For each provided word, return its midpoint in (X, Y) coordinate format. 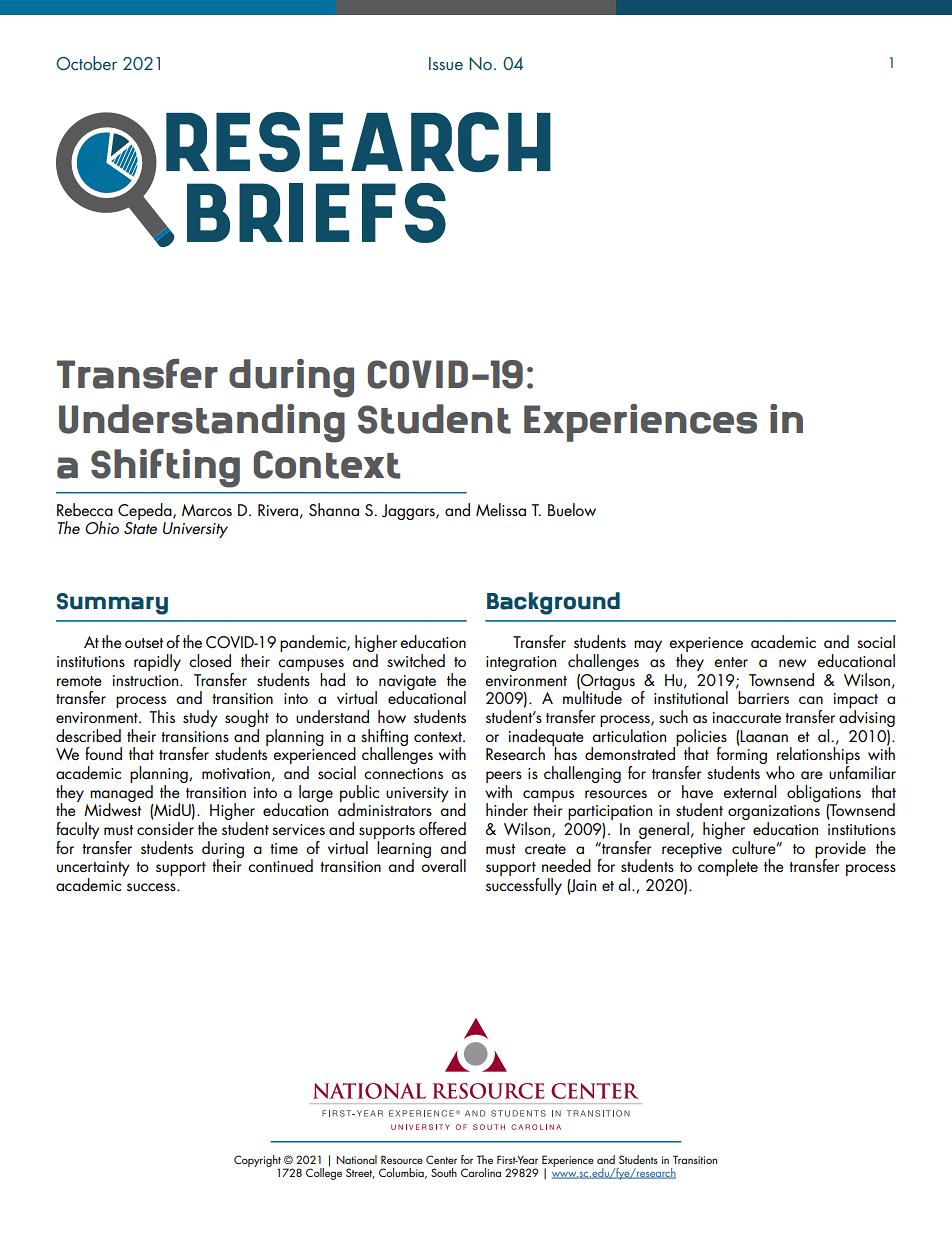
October (86, 63)
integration (521, 663)
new (793, 663)
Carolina (481, 1172)
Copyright (257, 1162)
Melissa (501, 509)
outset (144, 643)
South (444, 1172)
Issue (446, 63)
